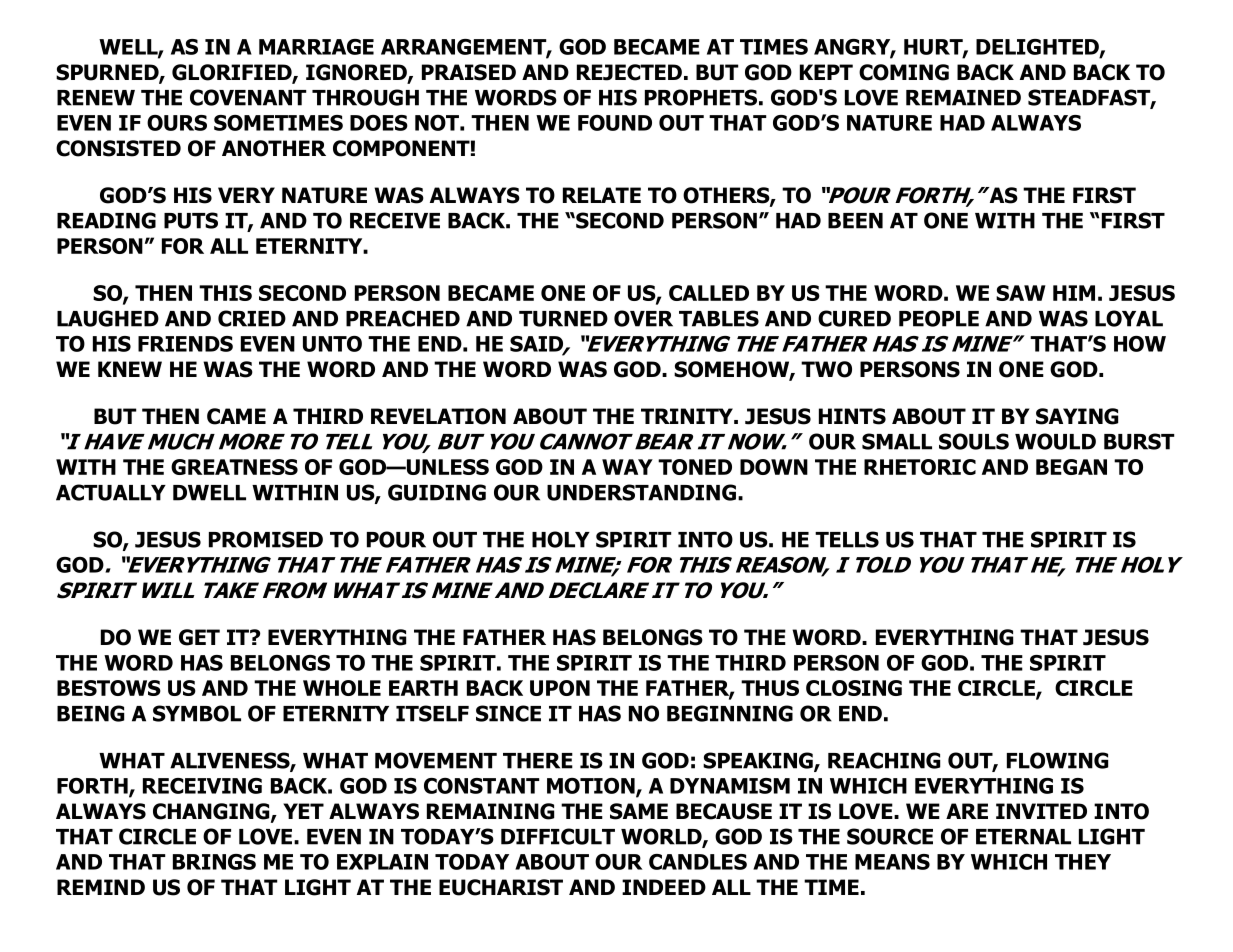  I want to click on CALLED, so click(709, 293).
